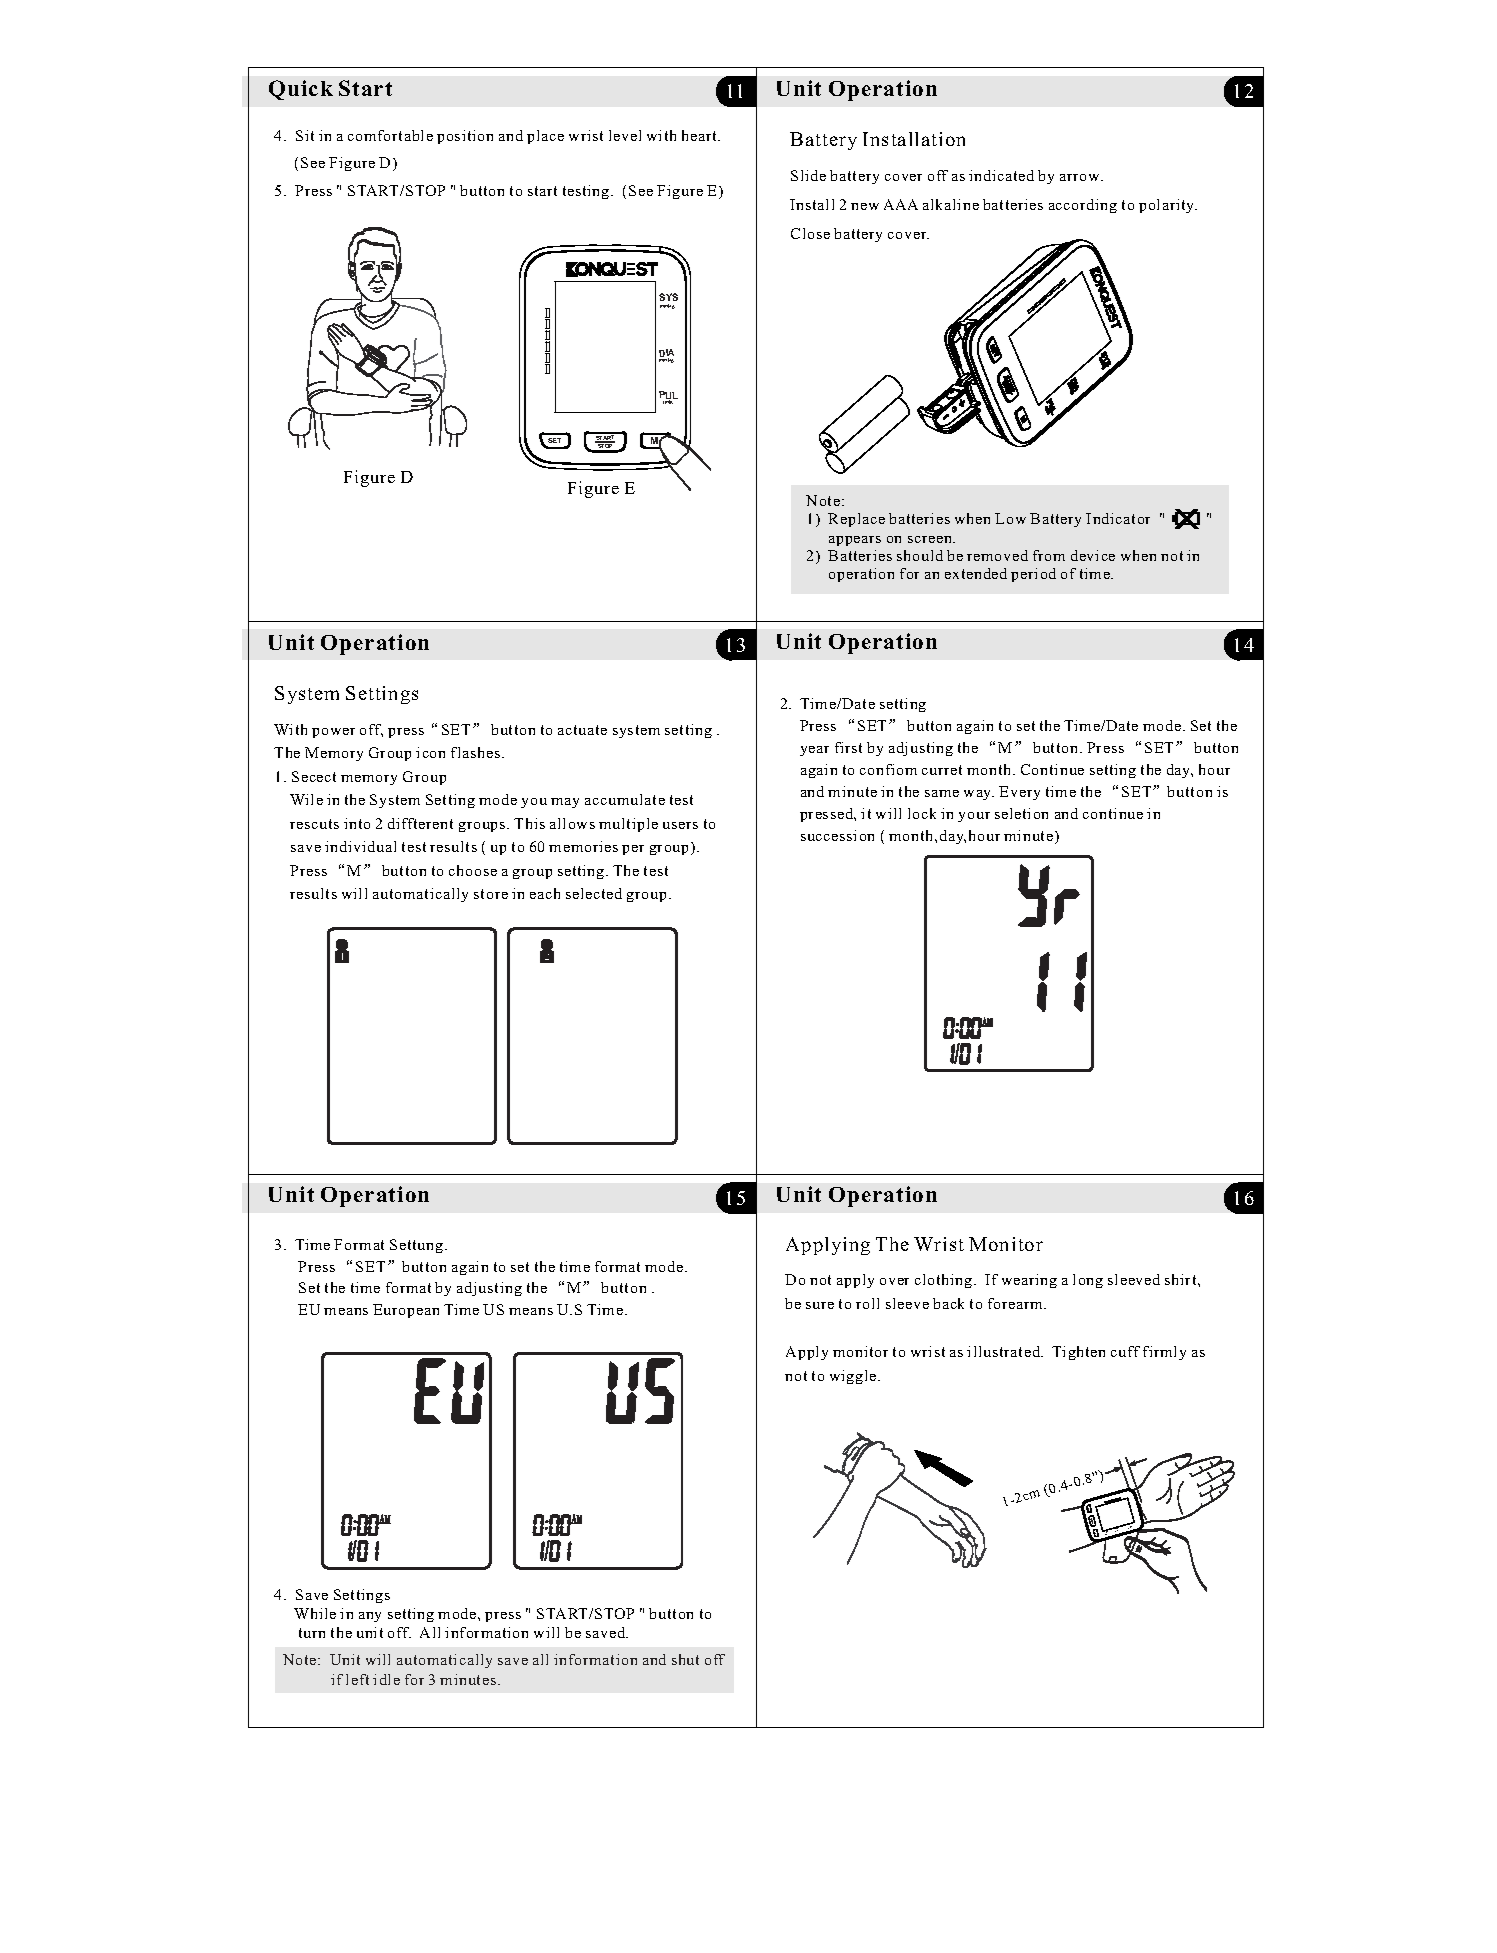 The width and height of the page is (1497, 1953). What do you see at coordinates (1083, 206) in the page?
I see `according` at bounding box center [1083, 206].
